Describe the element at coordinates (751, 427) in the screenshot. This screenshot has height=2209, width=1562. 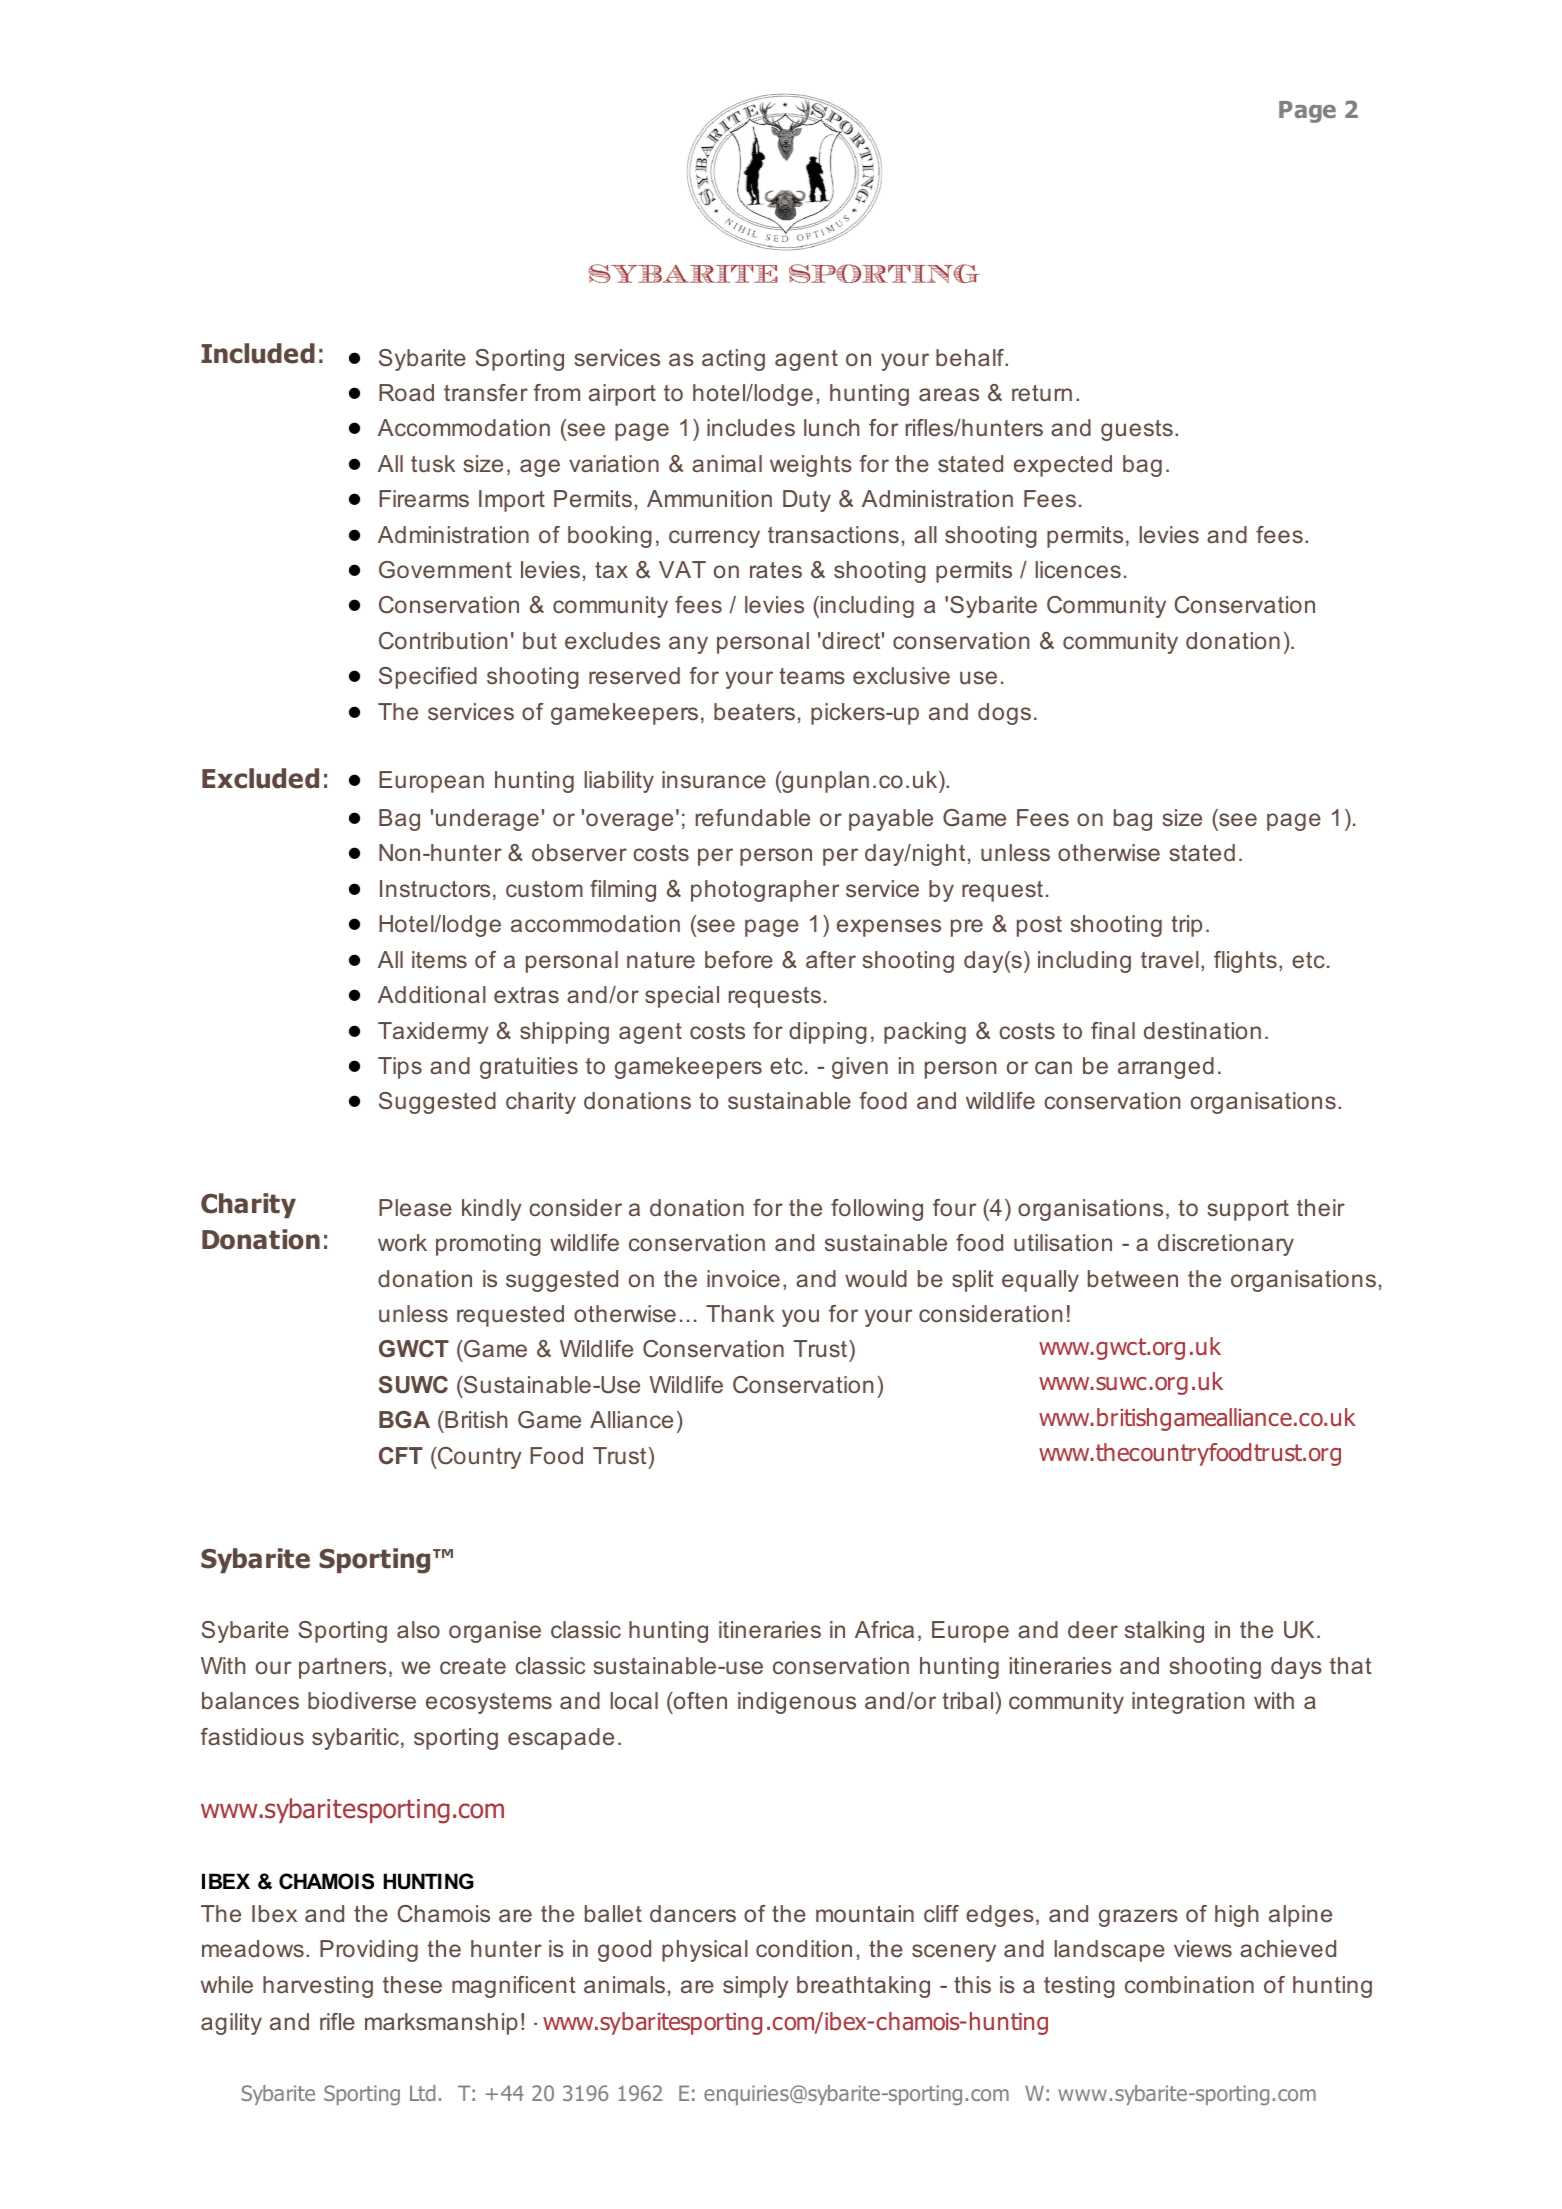
I see `includes` at that location.
